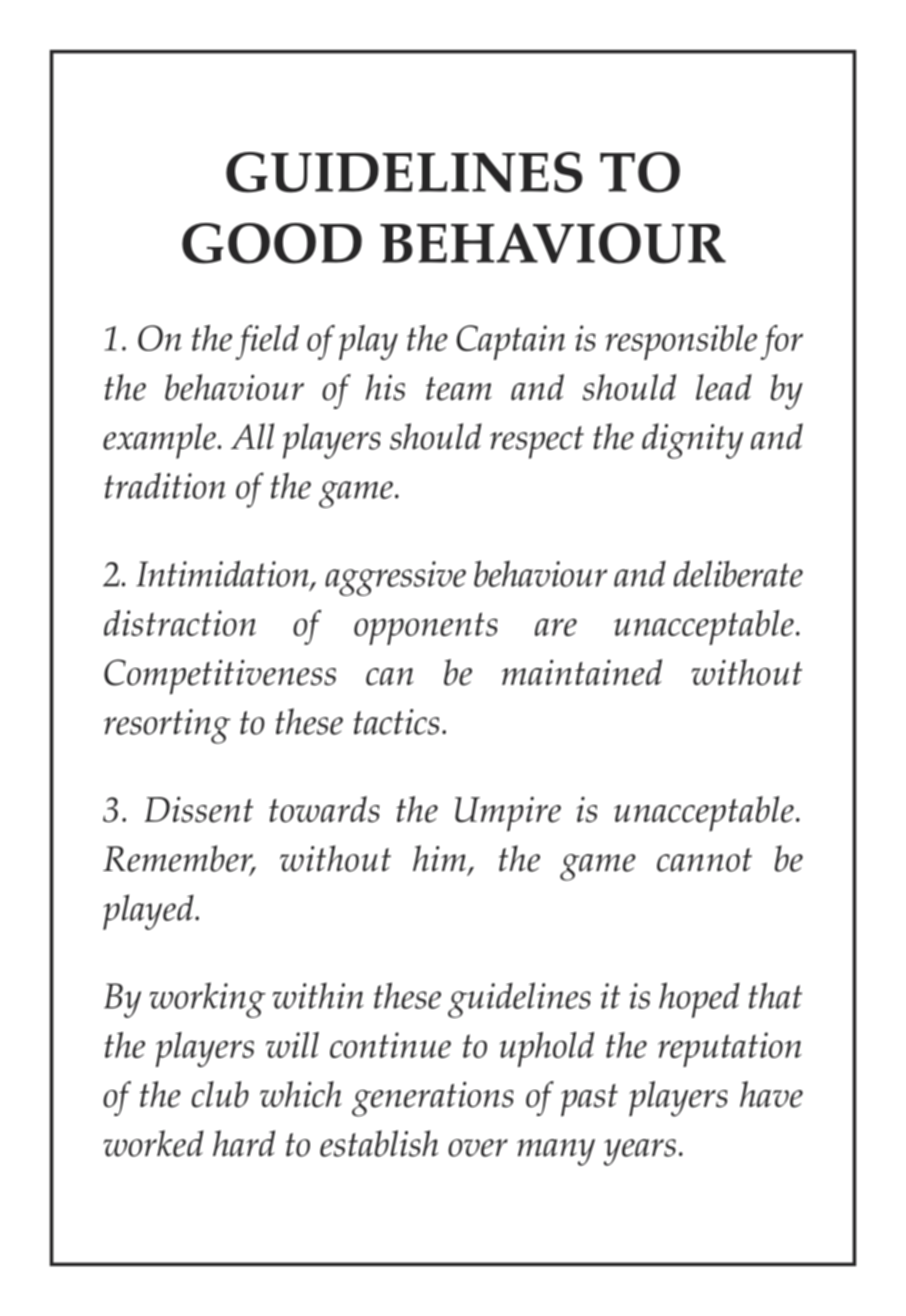 This page has height=1316, width=906. I want to click on cannot, so click(704, 860).
